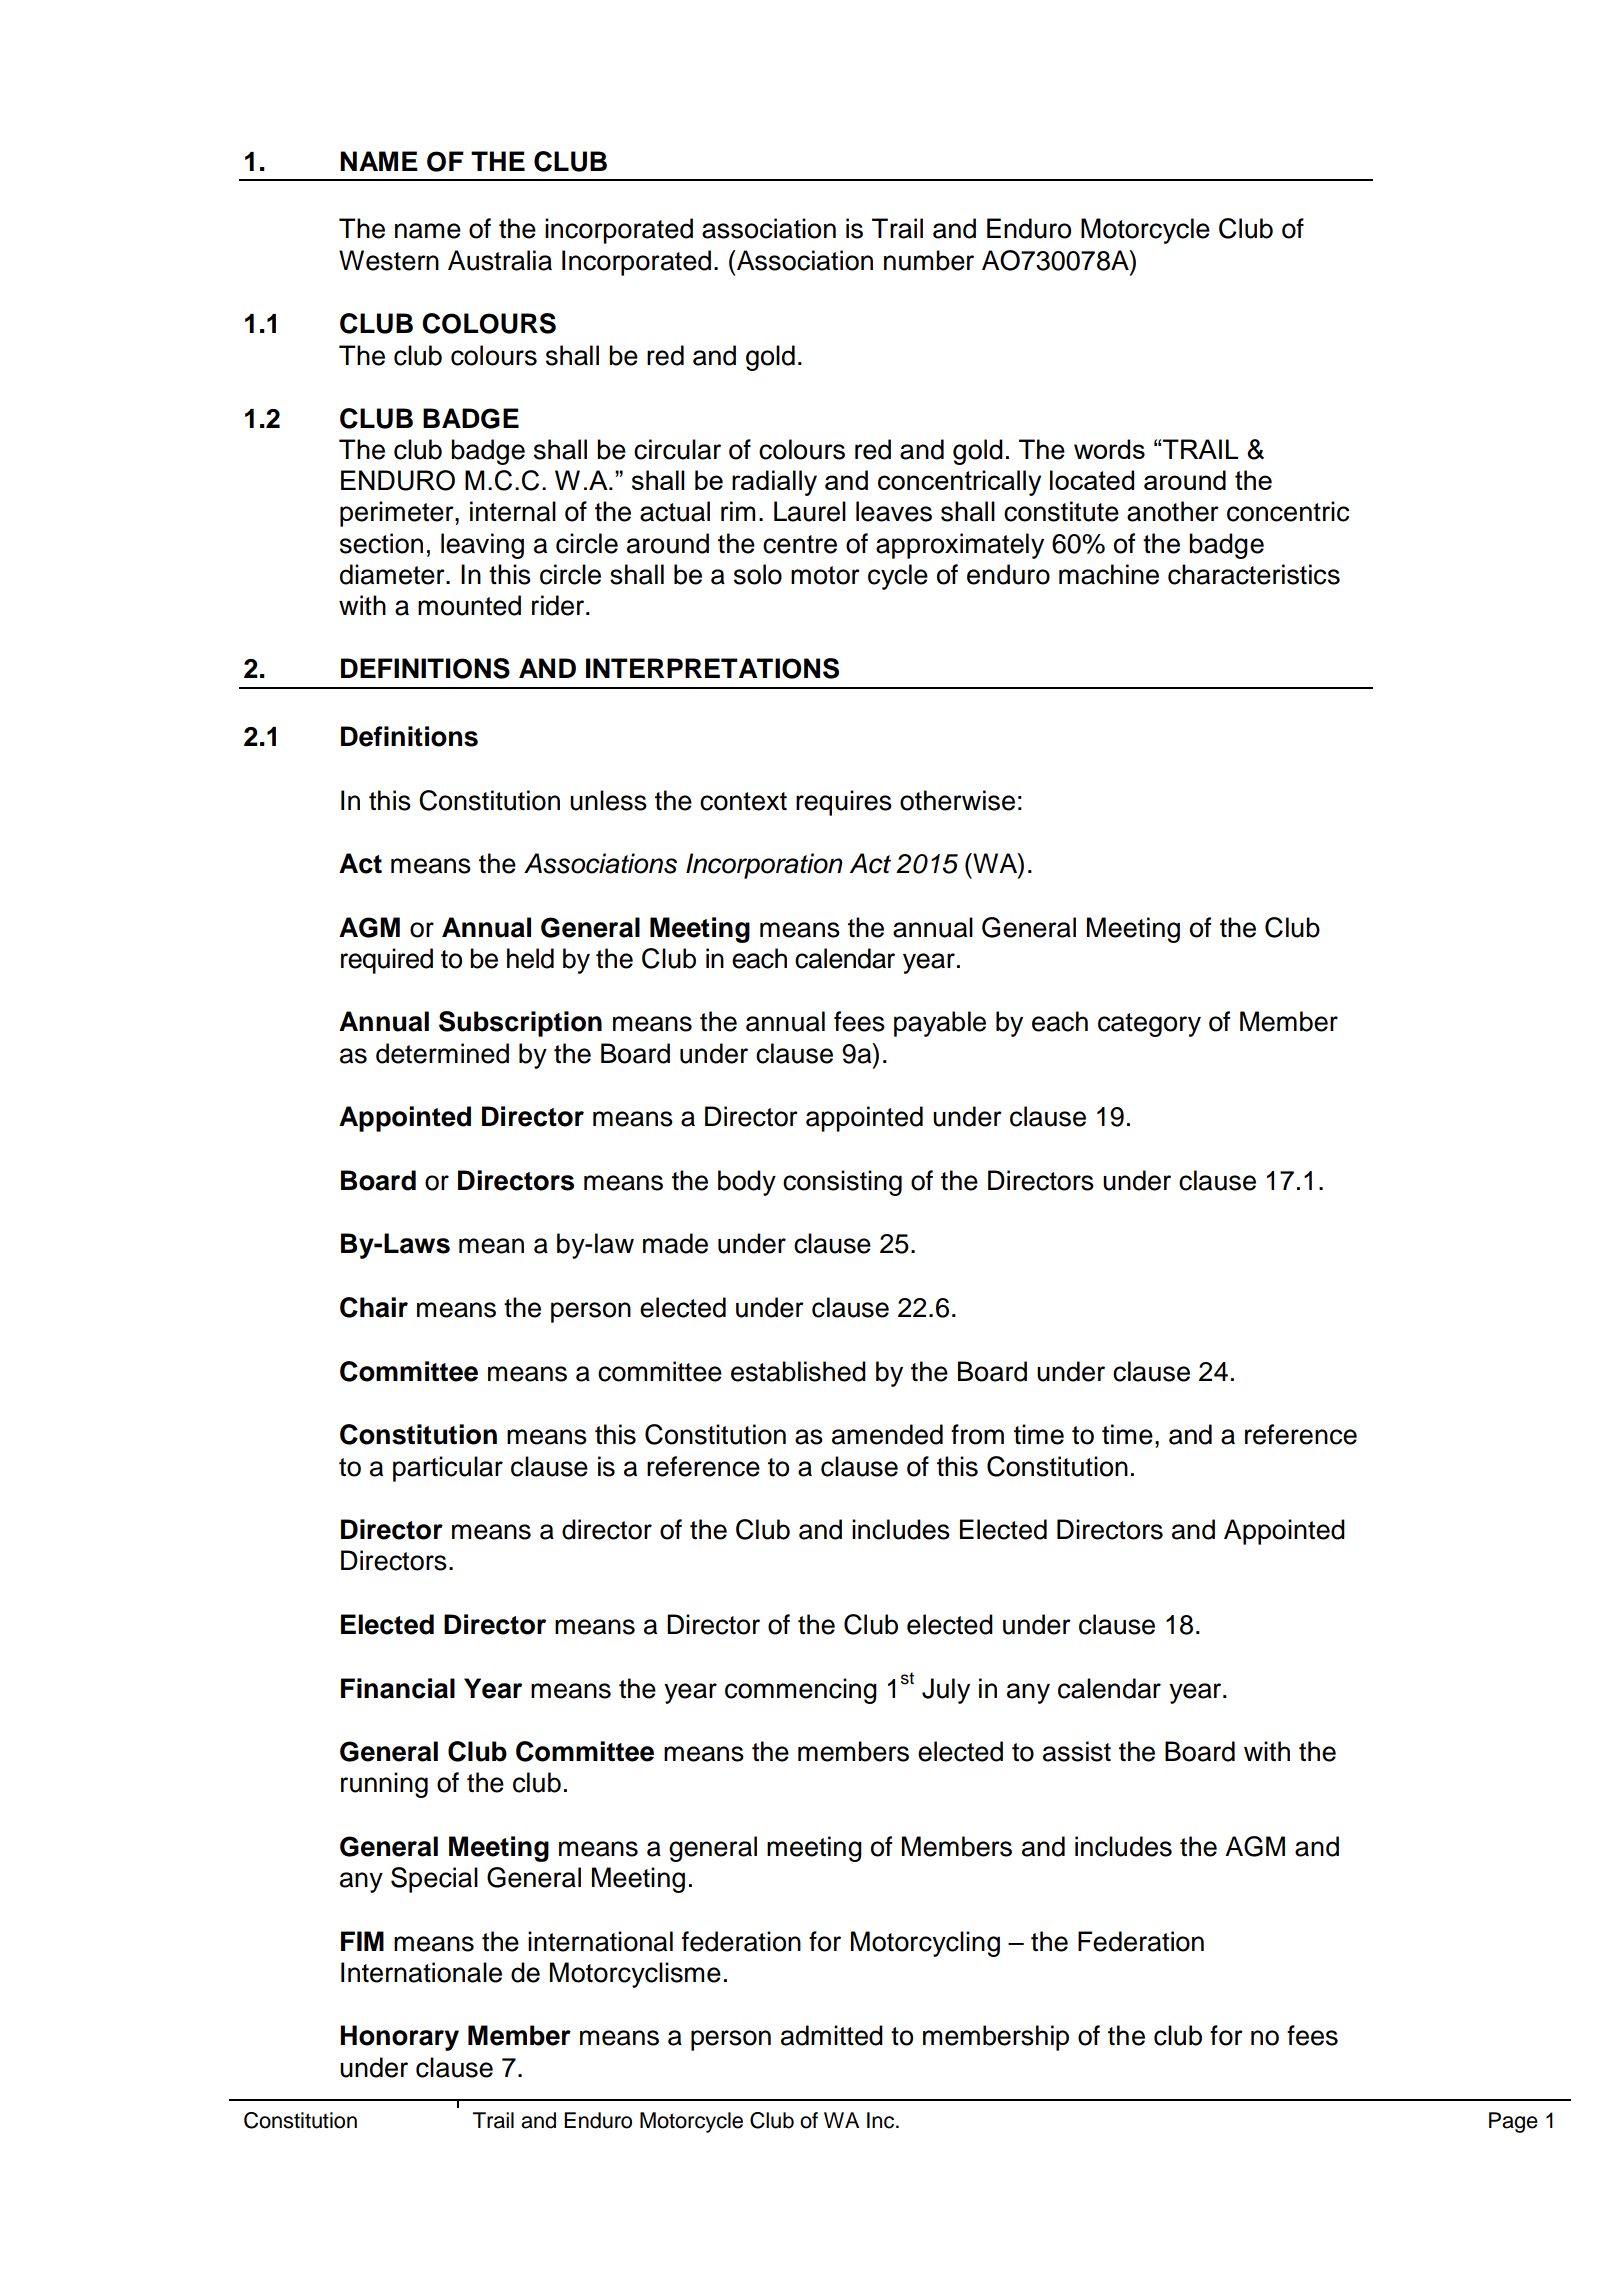 The image size is (1612, 2279). I want to click on determined, so click(442, 1053).
